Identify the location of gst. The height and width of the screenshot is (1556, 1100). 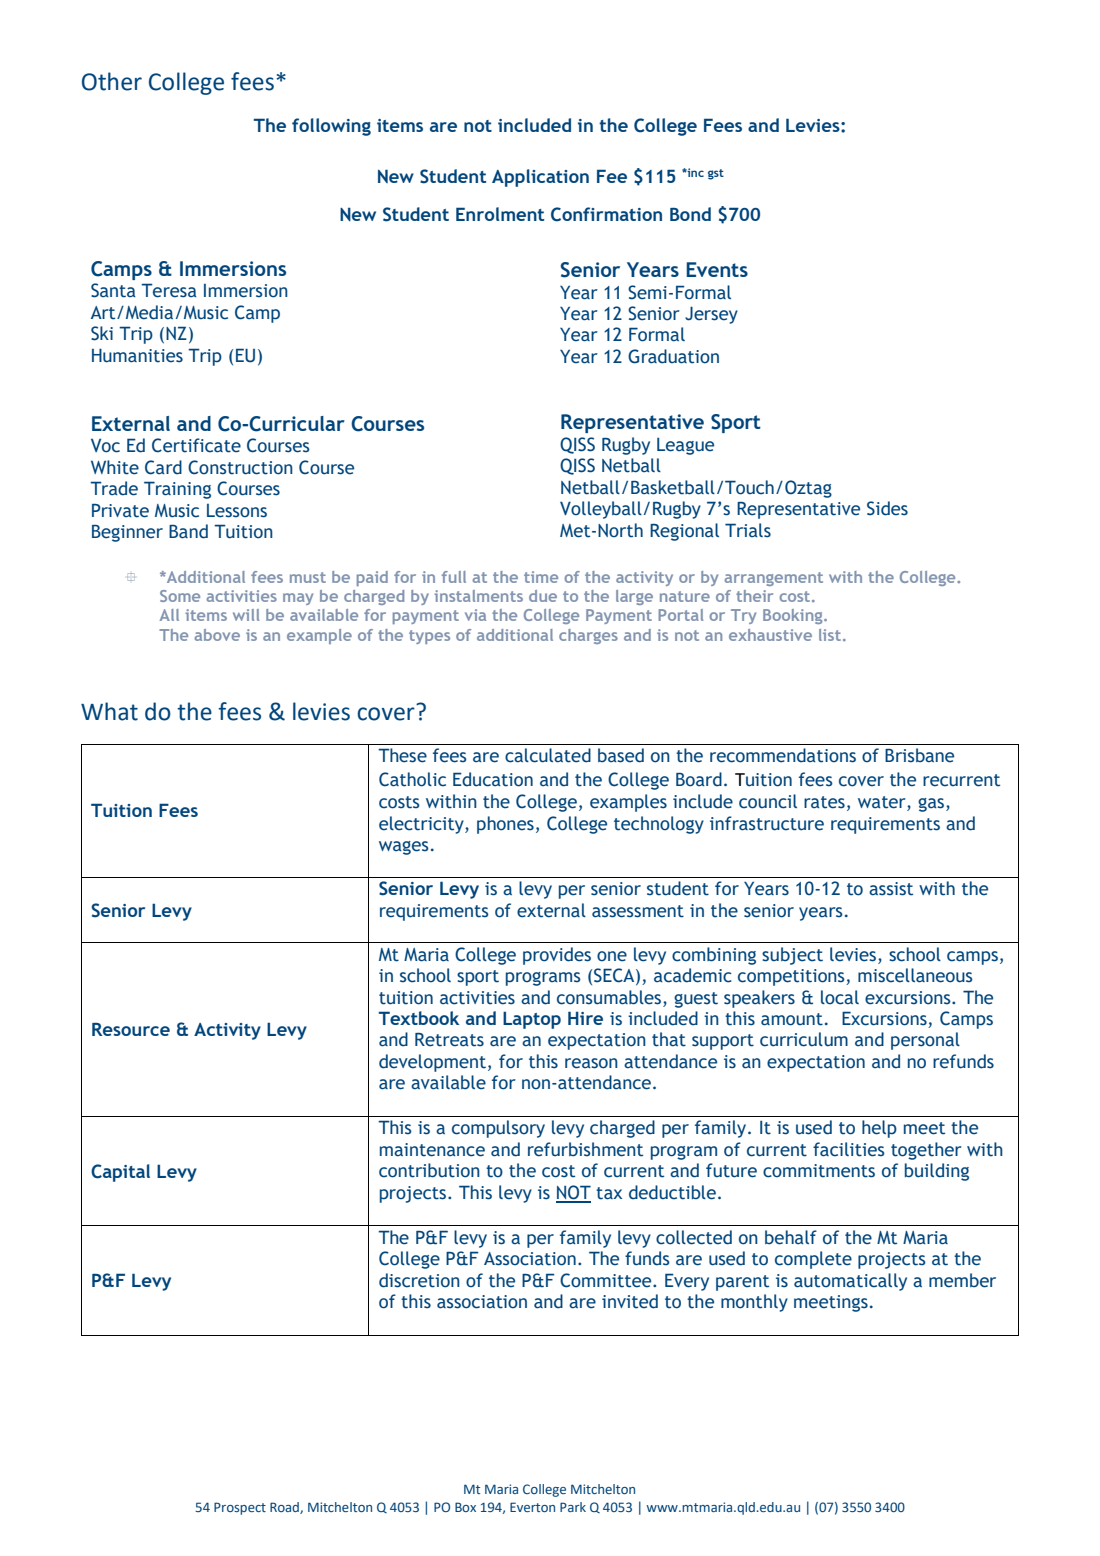
(716, 174).
